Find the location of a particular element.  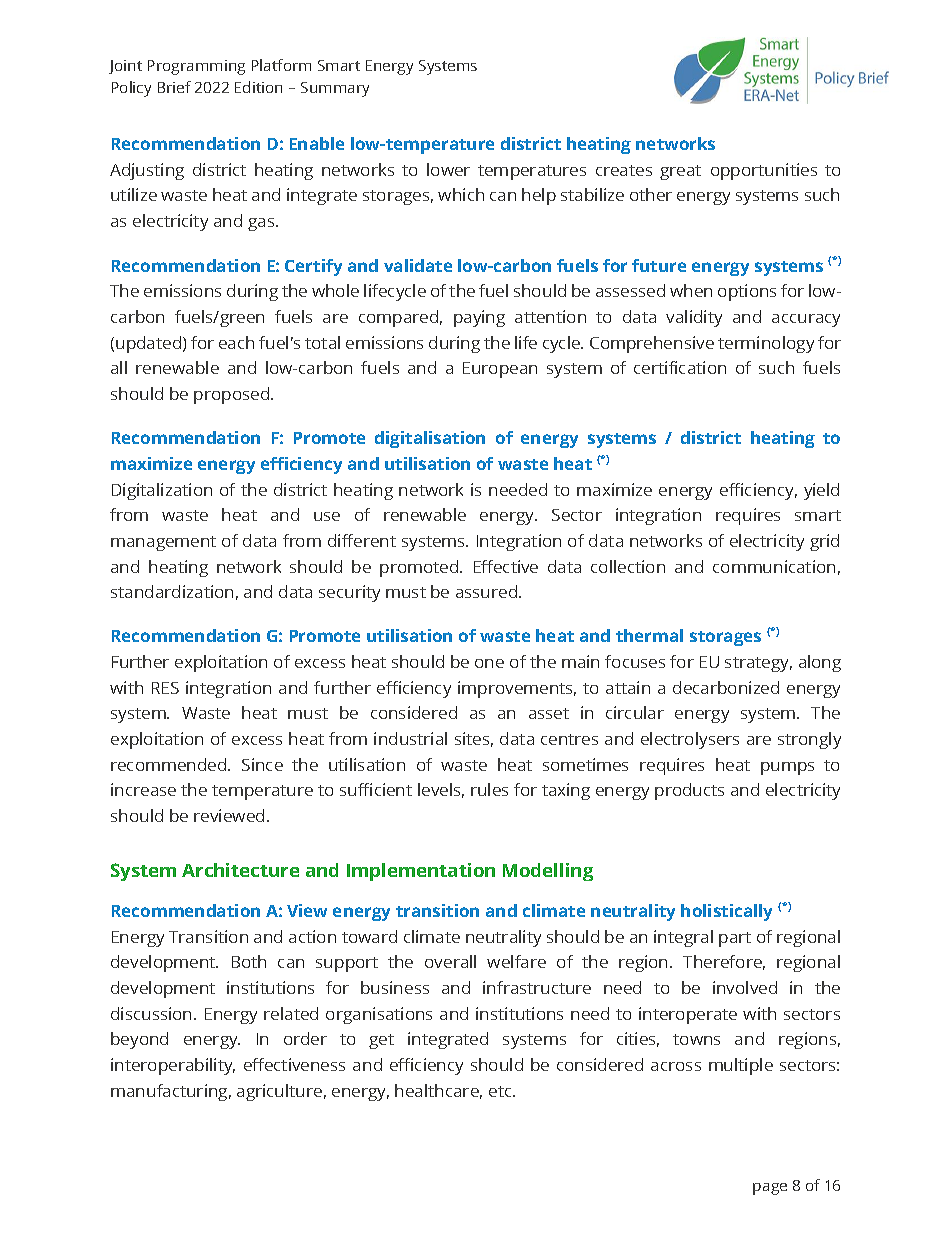

assured is located at coordinates (488, 591).
